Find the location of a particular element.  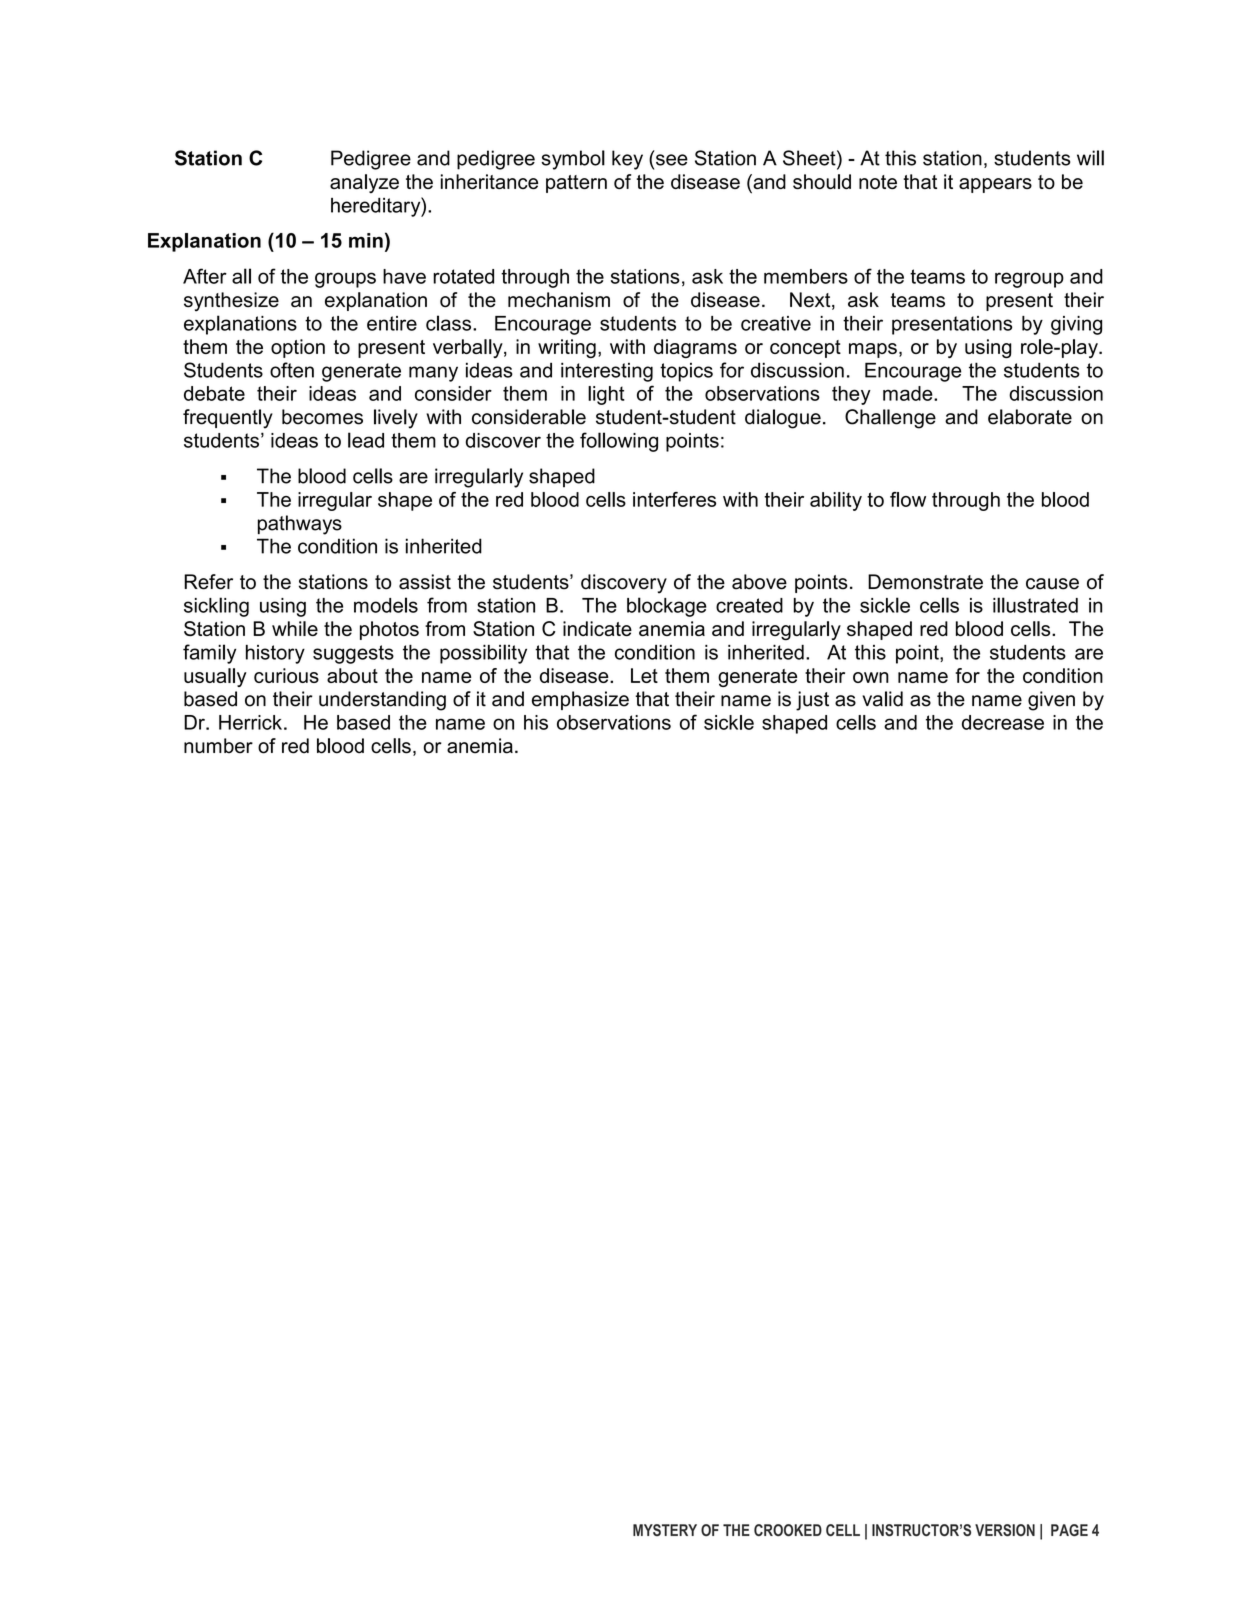

PAGE is located at coordinates (1069, 1530).
